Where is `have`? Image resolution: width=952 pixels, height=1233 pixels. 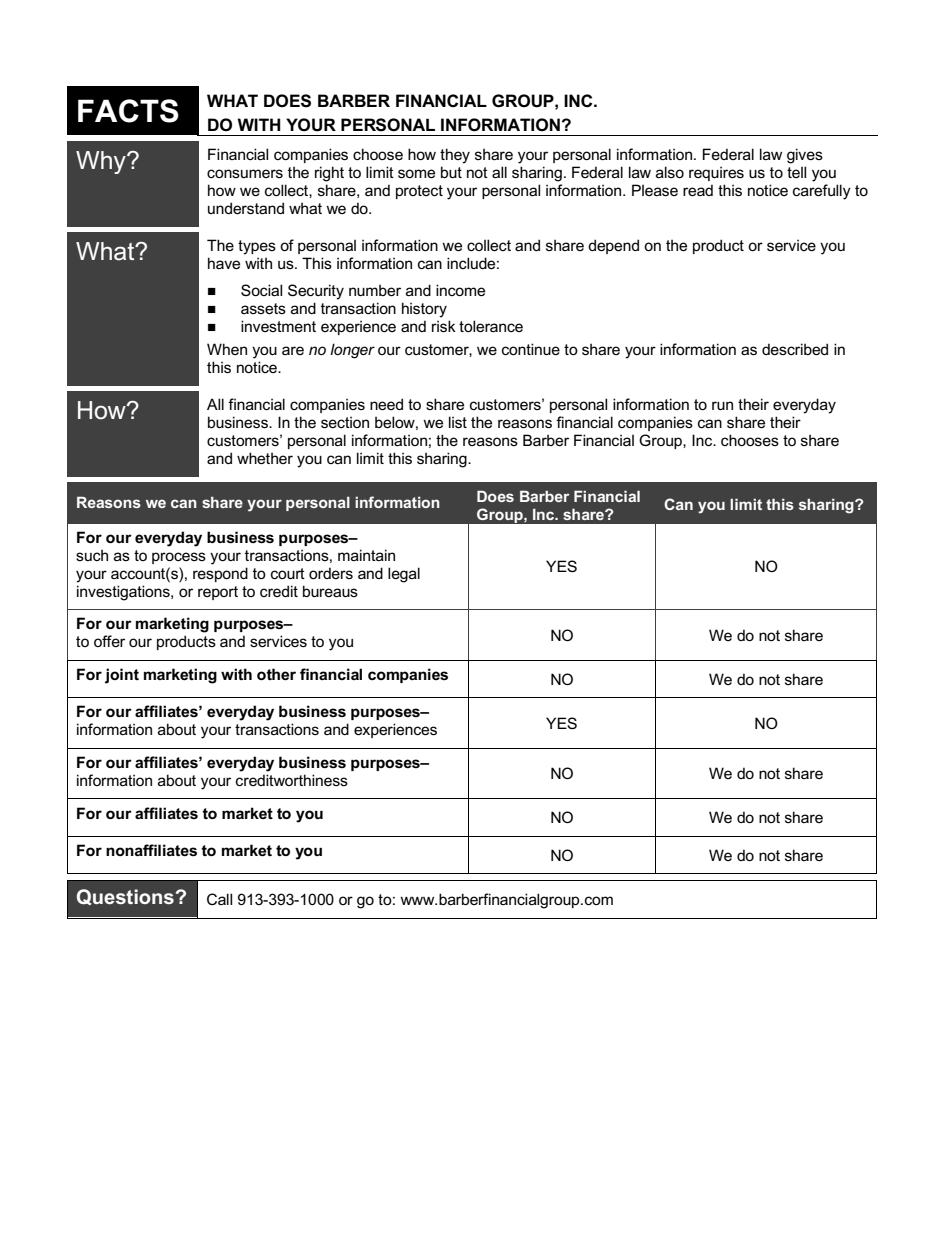
have is located at coordinates (224, 263).
